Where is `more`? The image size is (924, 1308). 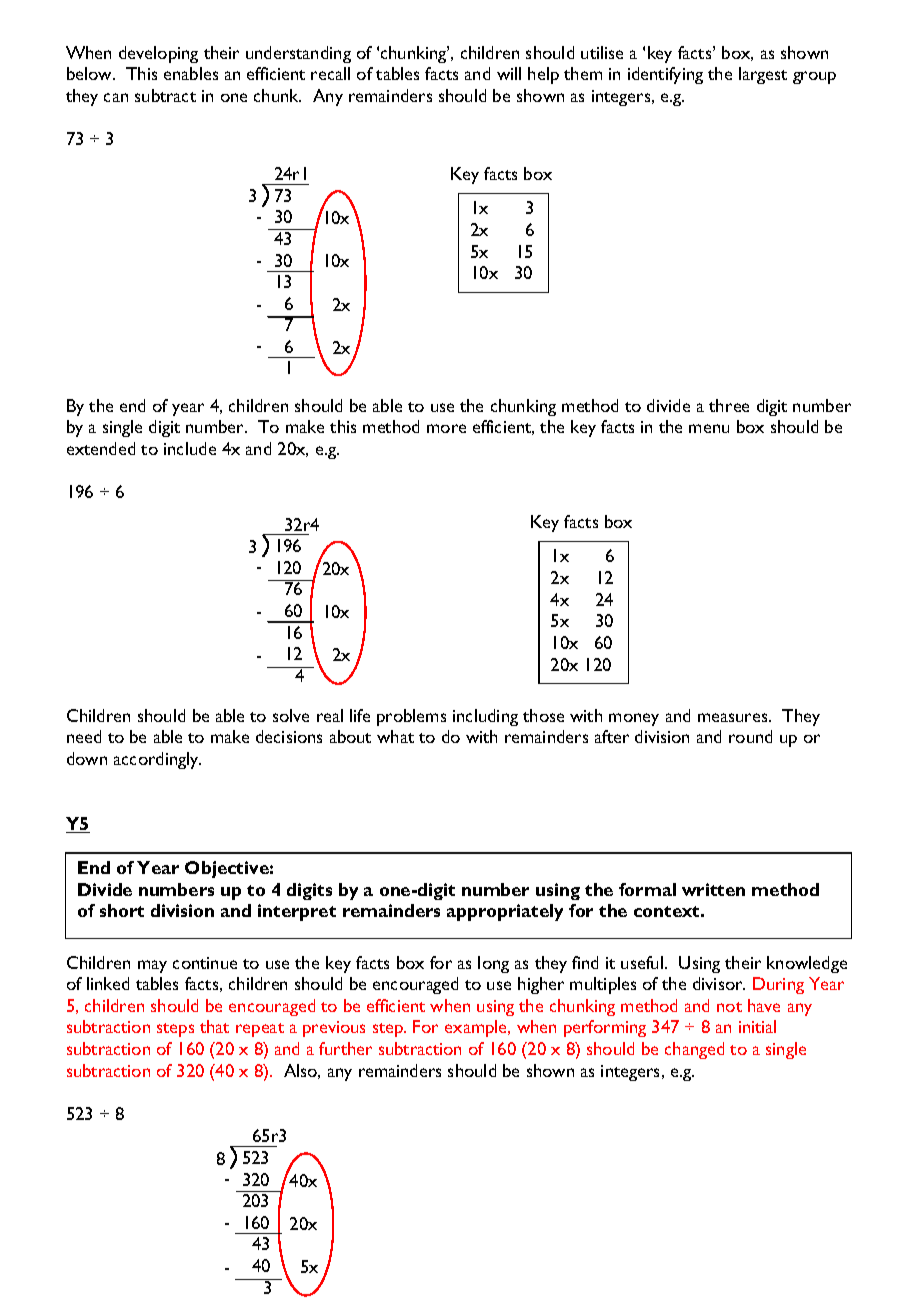
more is located at coordinates (446, 428).
